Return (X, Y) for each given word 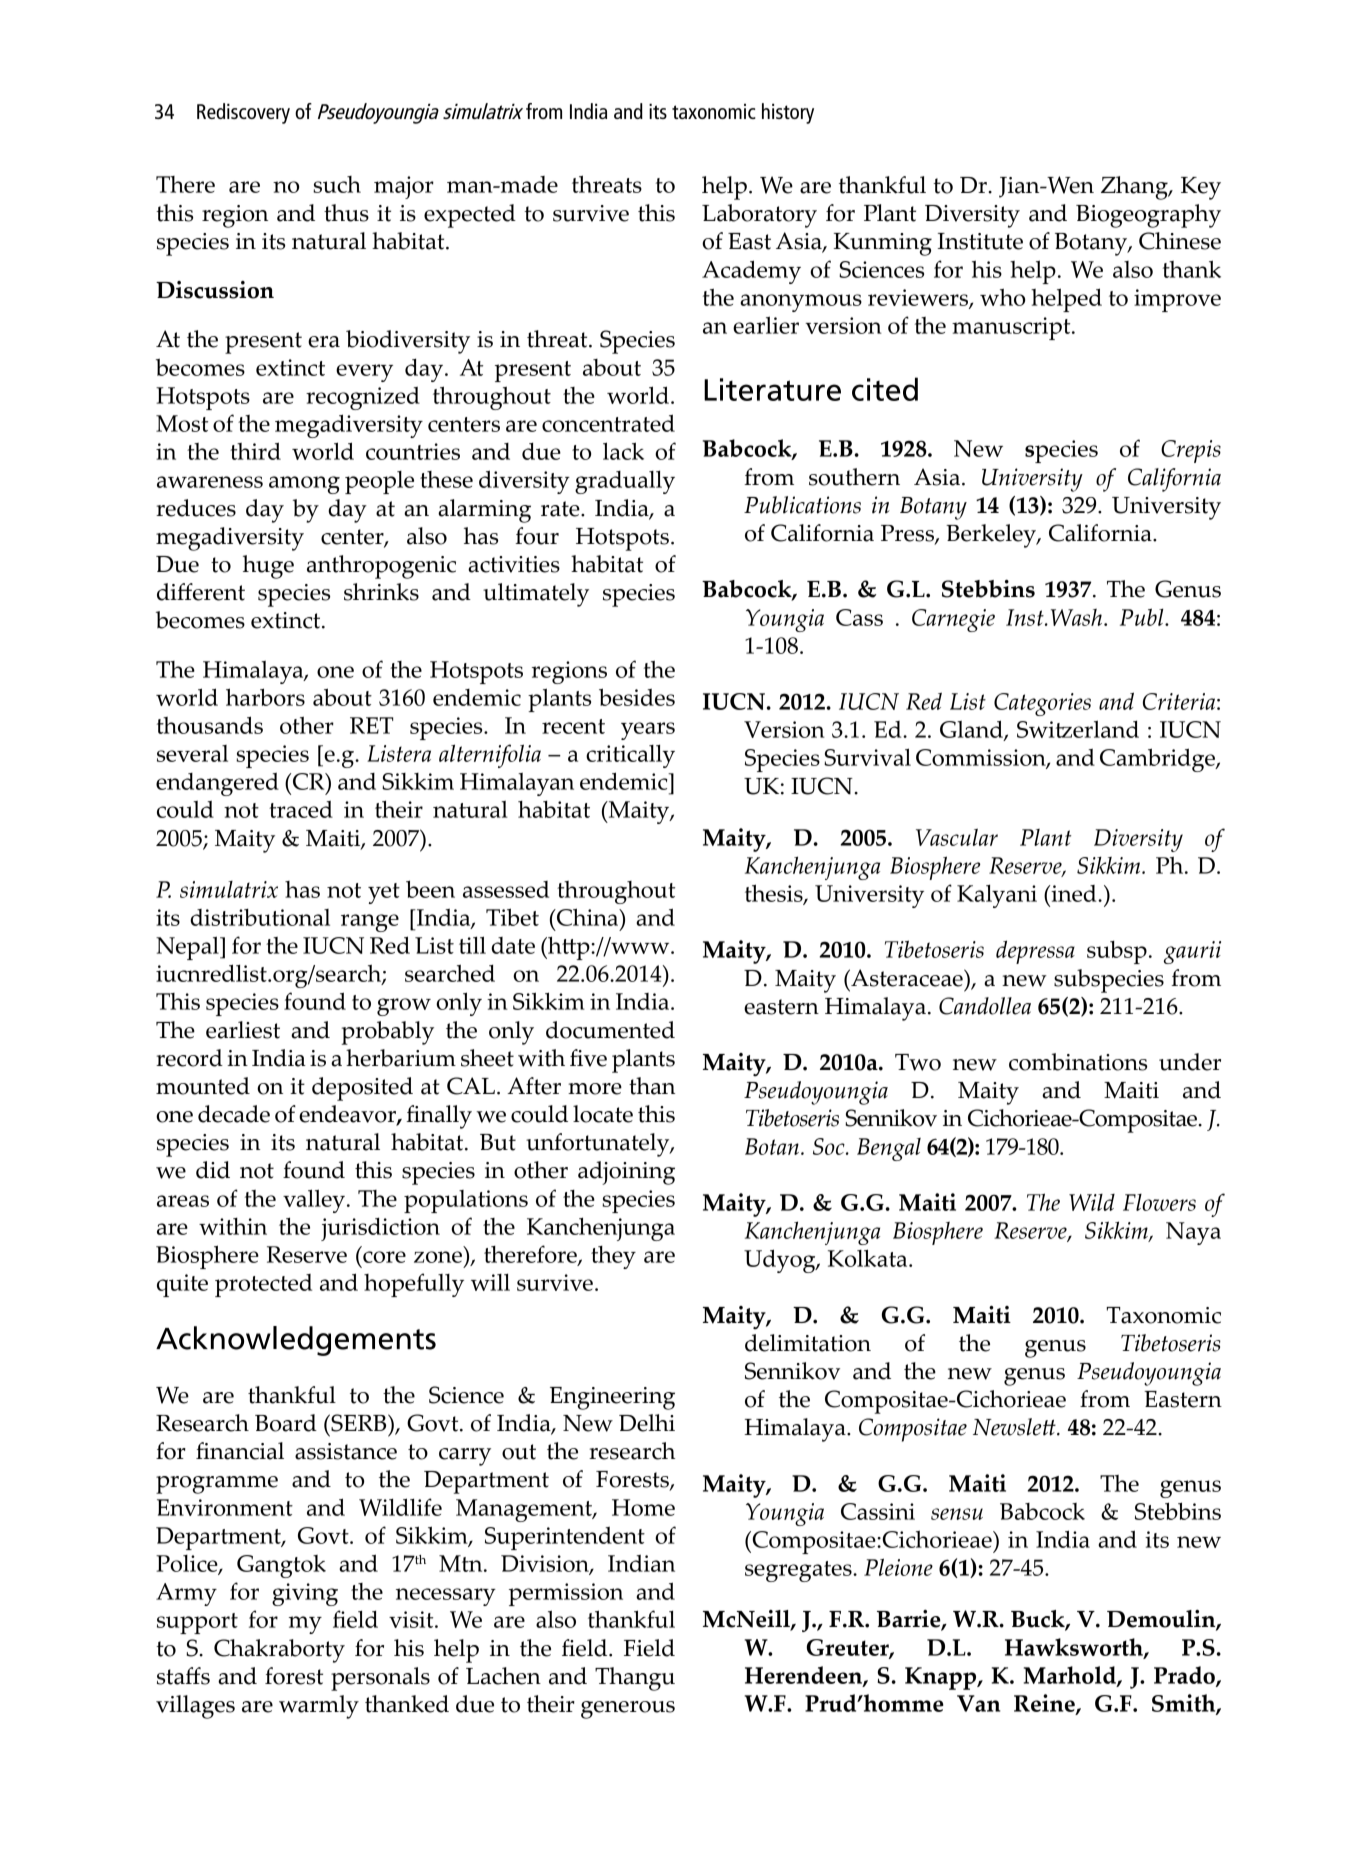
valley (314, 1201)
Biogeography (1148, 216)
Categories (1042, 704)
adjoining (626, 1173)
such (337, 184)
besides (637, 697)
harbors (265, 697)
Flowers (1159, 1202)
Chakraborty (279, 1651)
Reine (1045, 1704)
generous (628, 1710)
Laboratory (759, 216)
